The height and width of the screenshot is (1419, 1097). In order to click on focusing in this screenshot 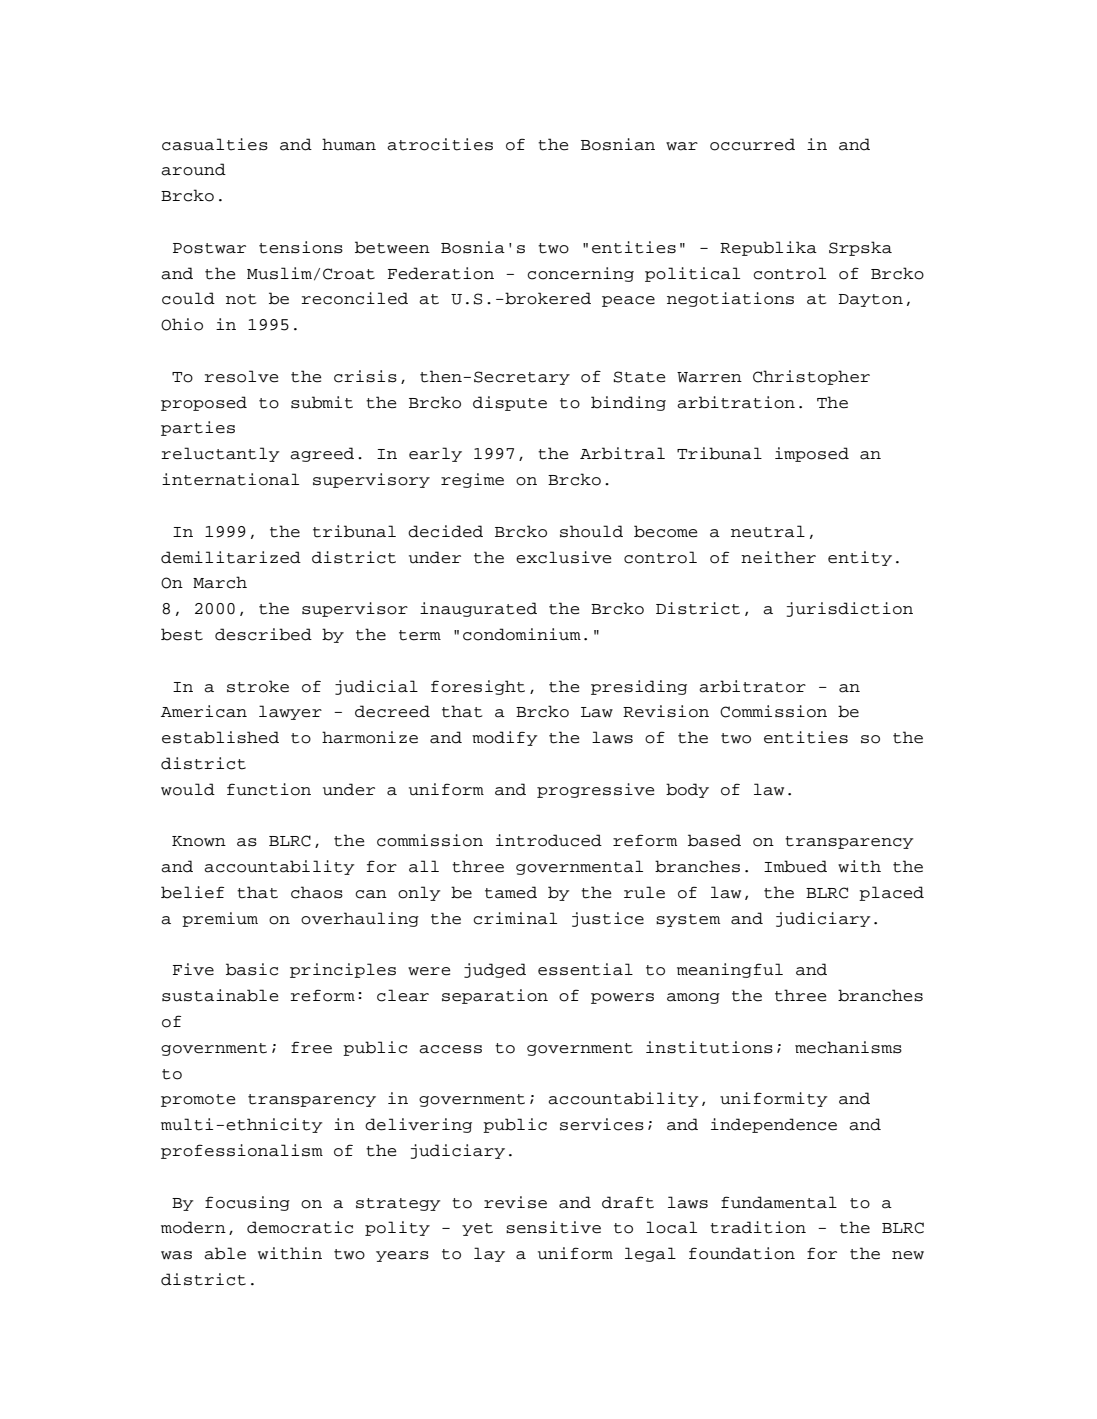, I will do `click(247, 1203)`.
